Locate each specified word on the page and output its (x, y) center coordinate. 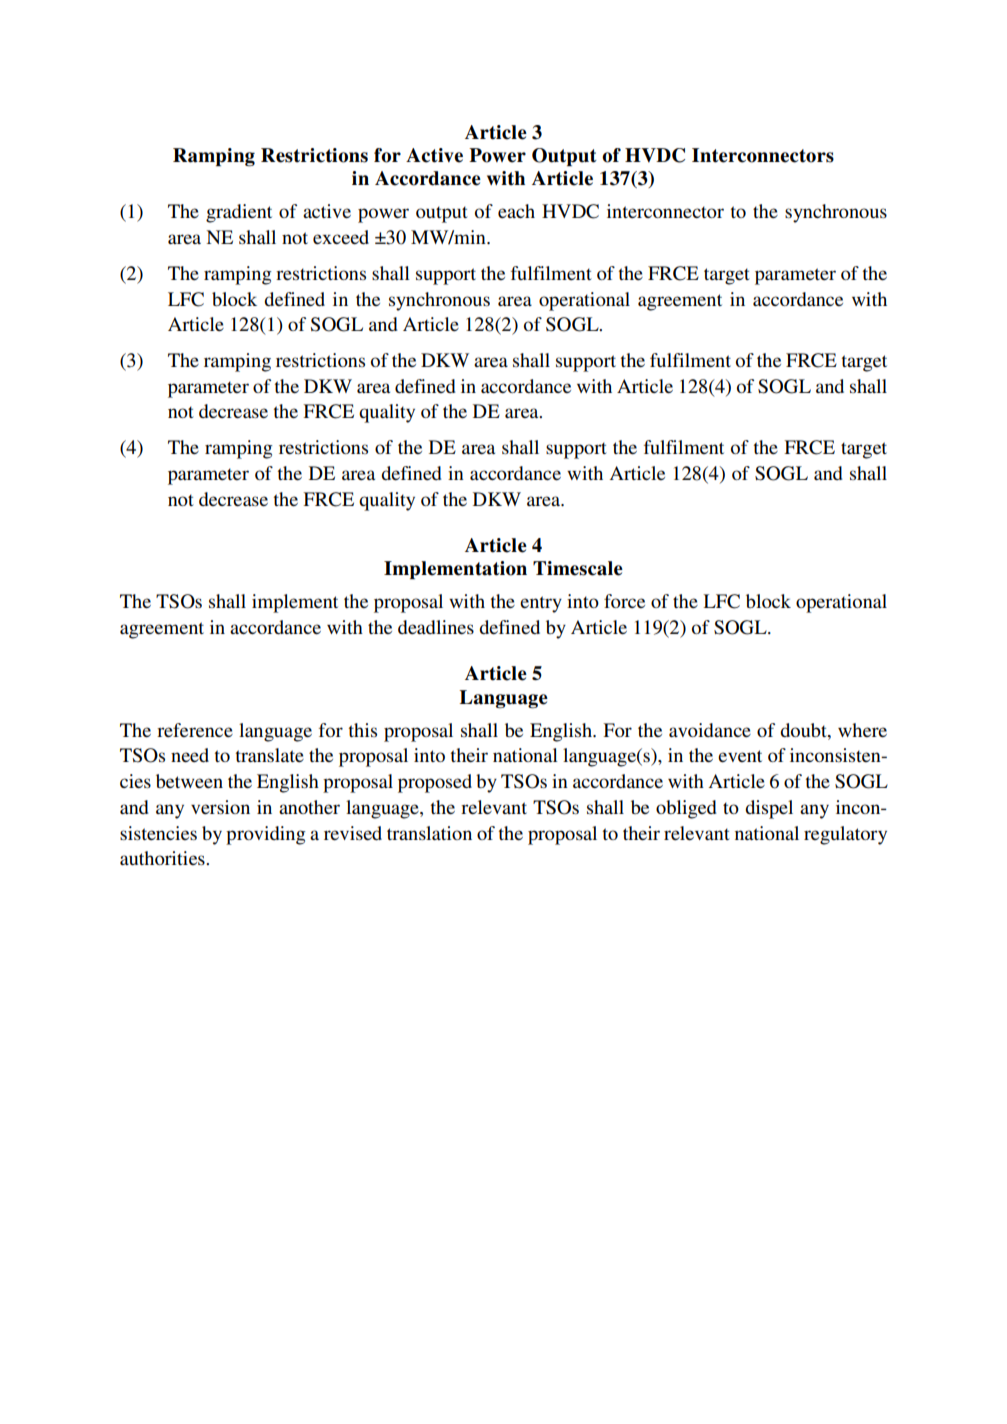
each (516, 211)
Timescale (578, 568)
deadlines (436, 627)
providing (266, 835)
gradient (239, 213)
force (624, 601)
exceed (341, 237)
